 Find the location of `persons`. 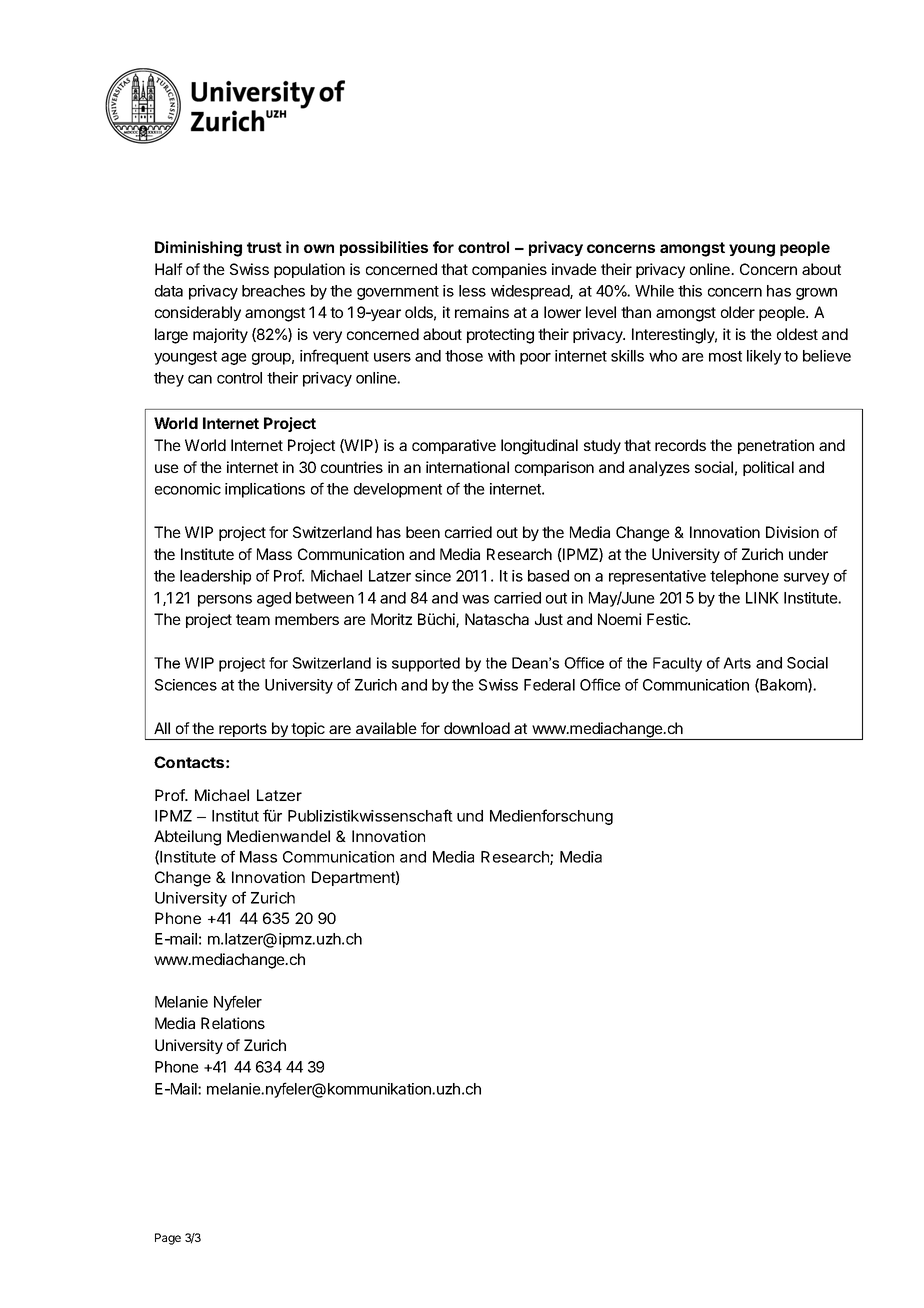

persons is located at coordinates (225, 601).
